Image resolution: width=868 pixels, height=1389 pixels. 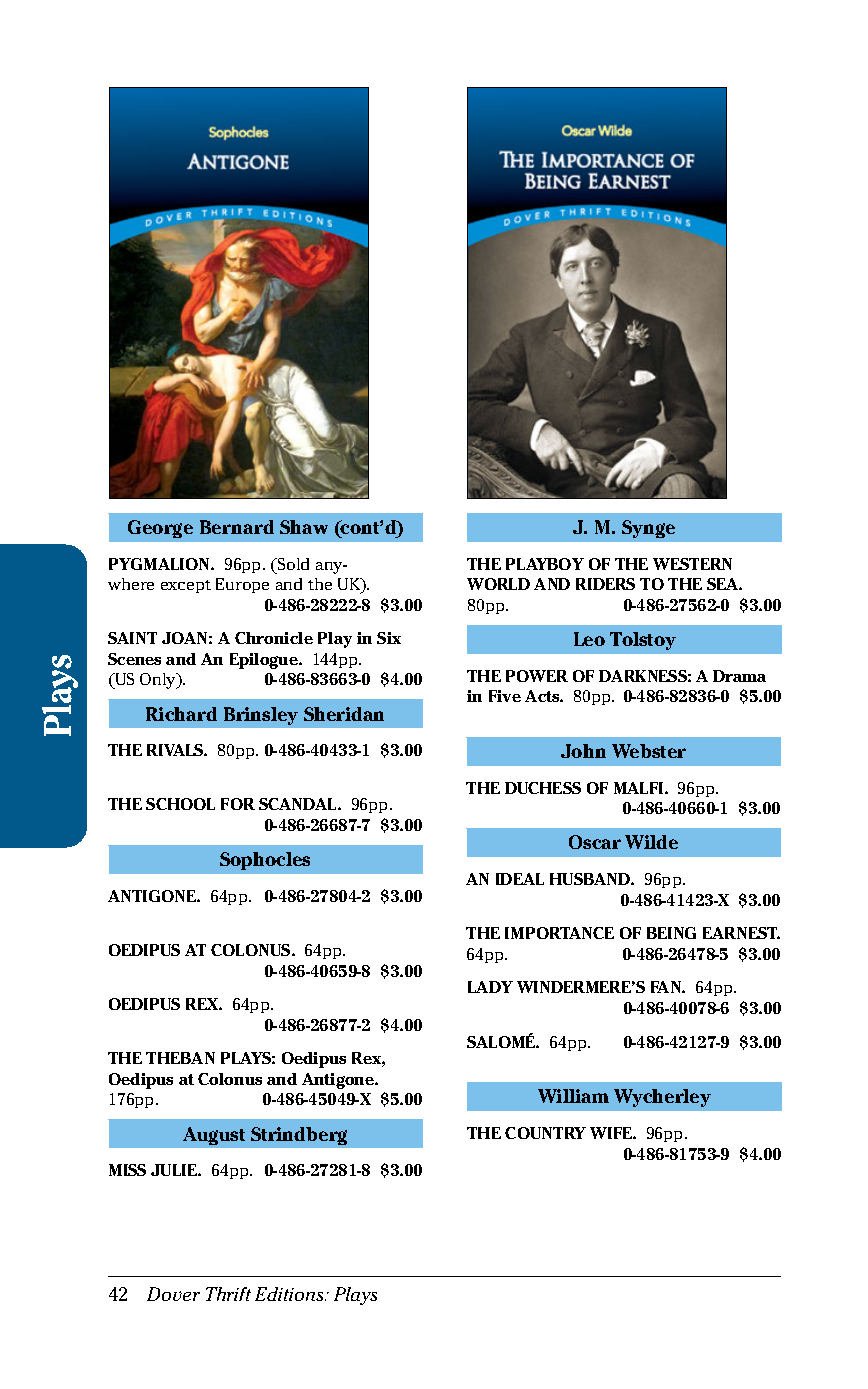 What do you see at coordinates (180, 804) in the page?
I see `SCHOOL` at bounding box center [180, 804].
